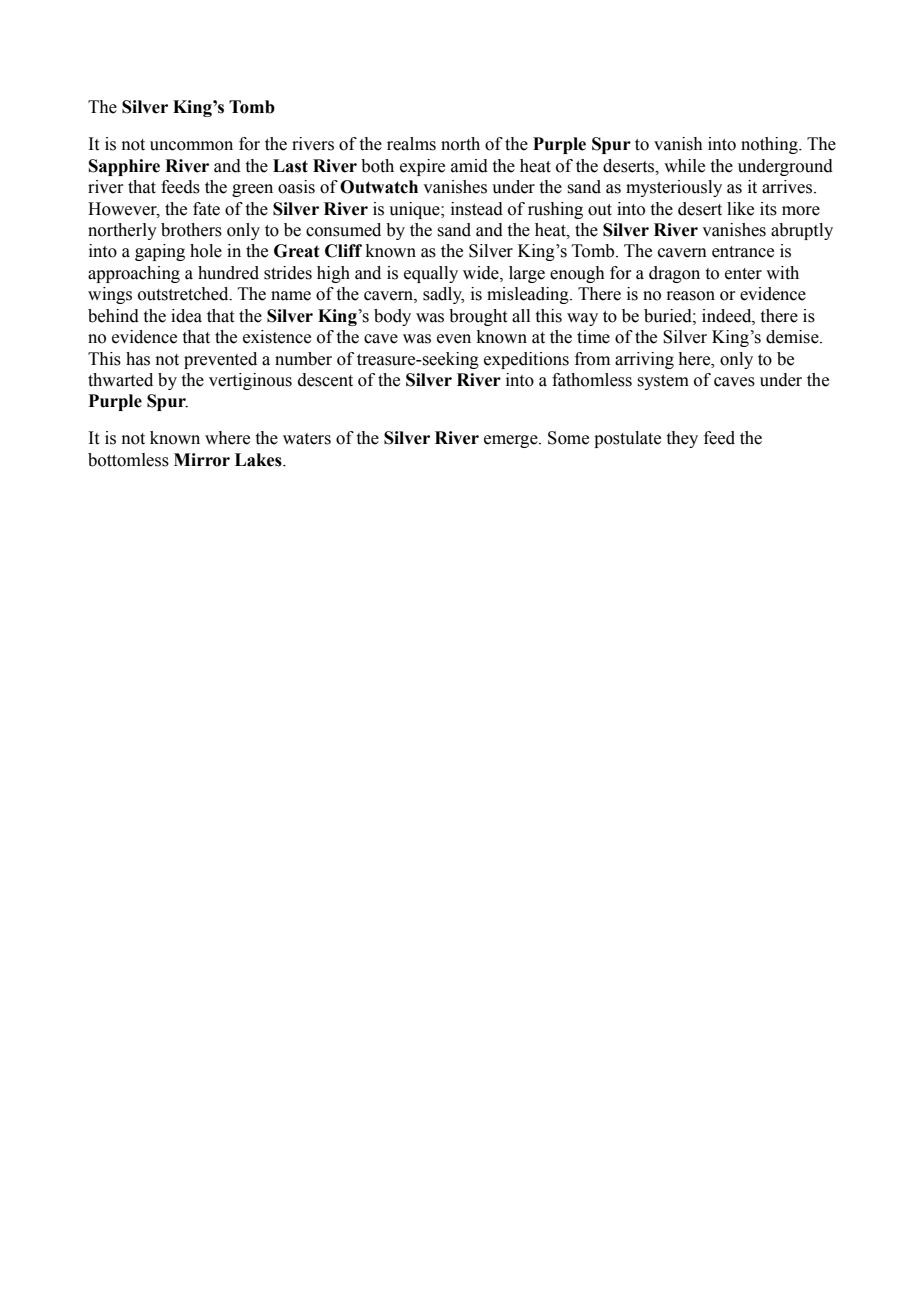 This screenshot has height=1308, width=924. Describe the element at coordinates (663, 382) in the screenshot. I see `system` at that location.
